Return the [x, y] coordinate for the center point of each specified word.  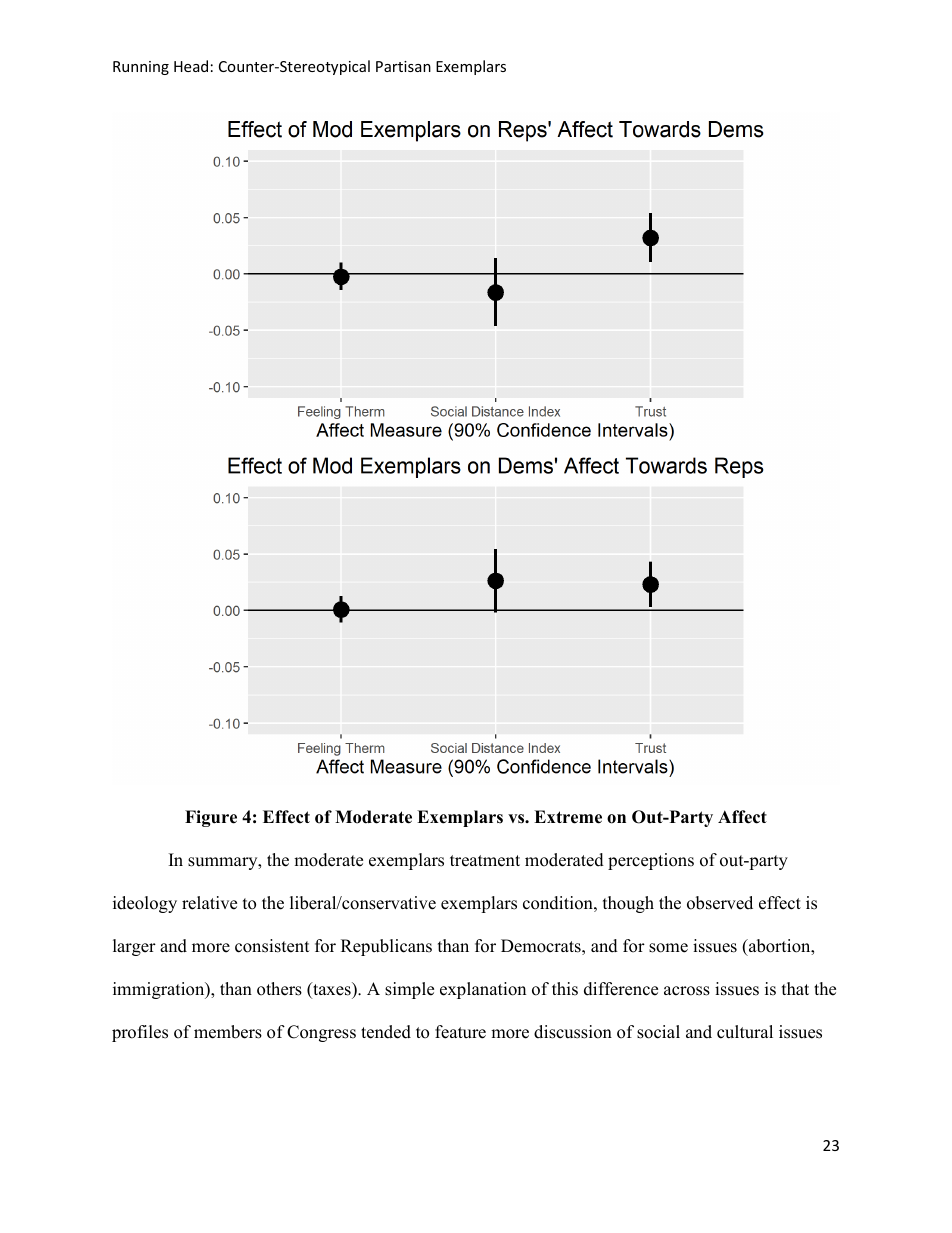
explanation [483, 990]
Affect [742, 817]
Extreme [568, 817]
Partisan [403, 66]
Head [191, 66]
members [228, 1032]
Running [141, 68]
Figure [211, 818]
